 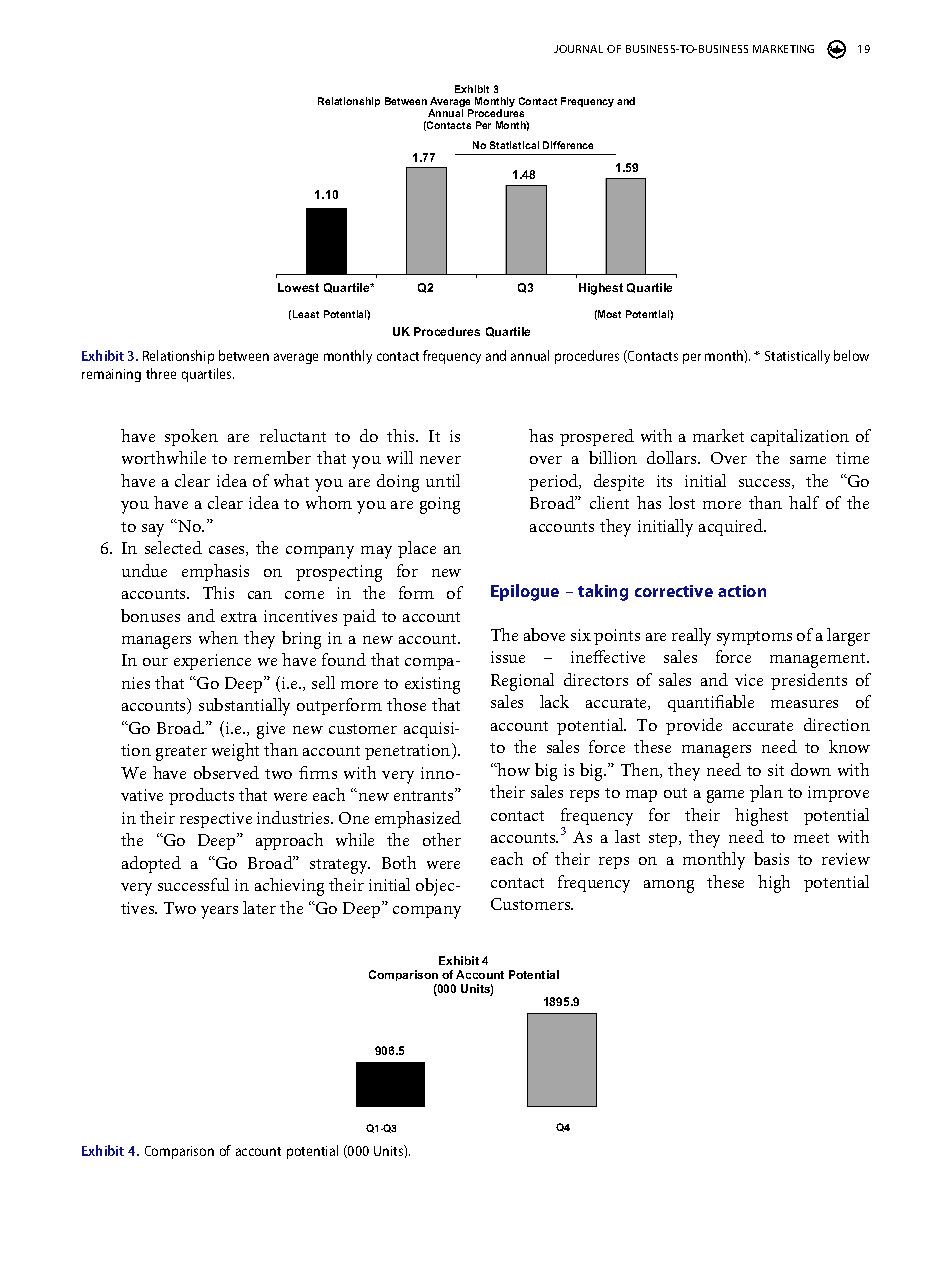 What do you see at coordinates (851, 355) in the screenshot?
I see `below` at bounding box center [851, 355].
